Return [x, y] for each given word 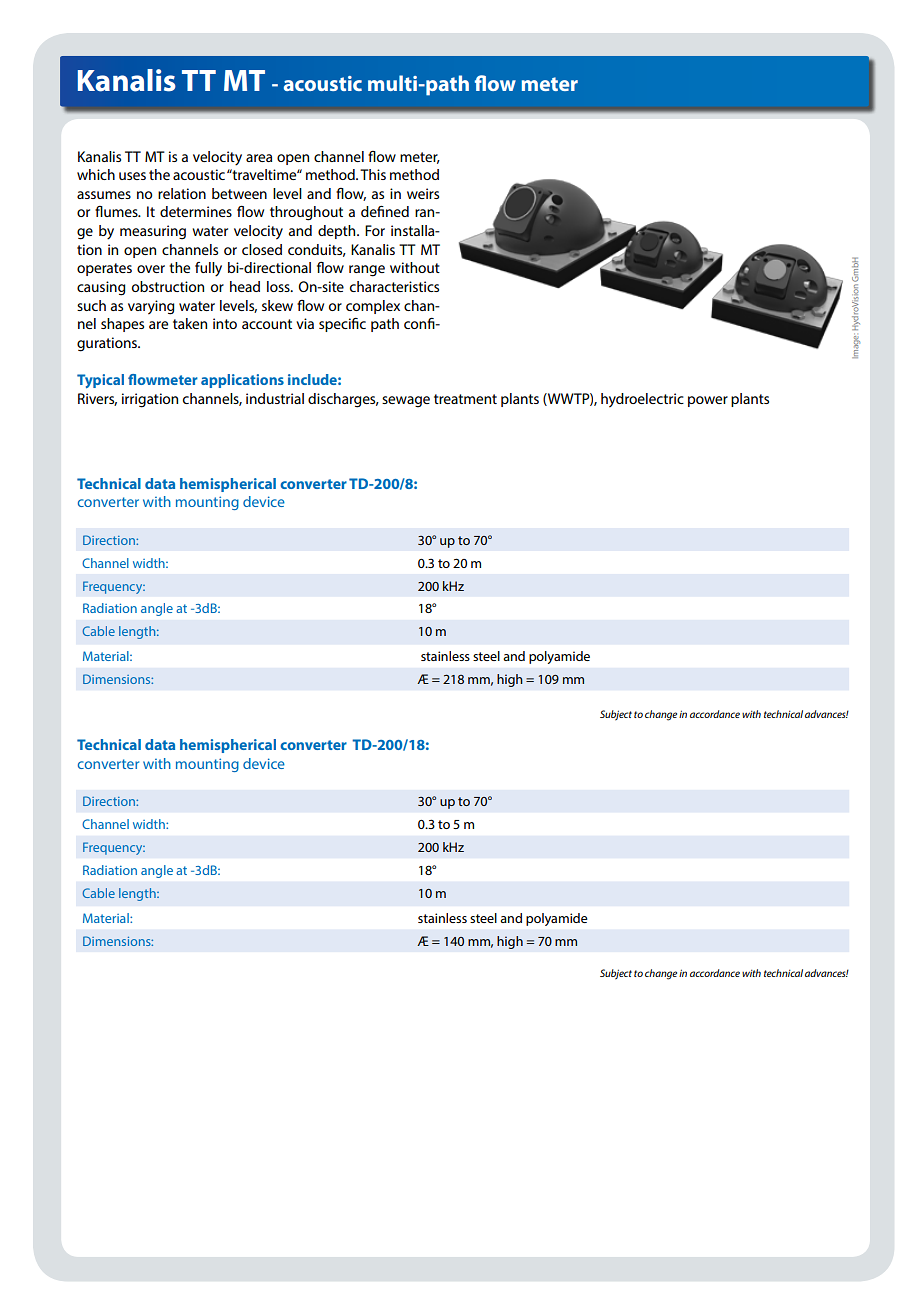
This [373, 174]
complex [373, 307]
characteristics [394, 286]
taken [190, 323]
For [375, 230]
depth [338, 232]
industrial [275, 398]
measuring [153, 232]
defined [385, 211]
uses [132, 176]
